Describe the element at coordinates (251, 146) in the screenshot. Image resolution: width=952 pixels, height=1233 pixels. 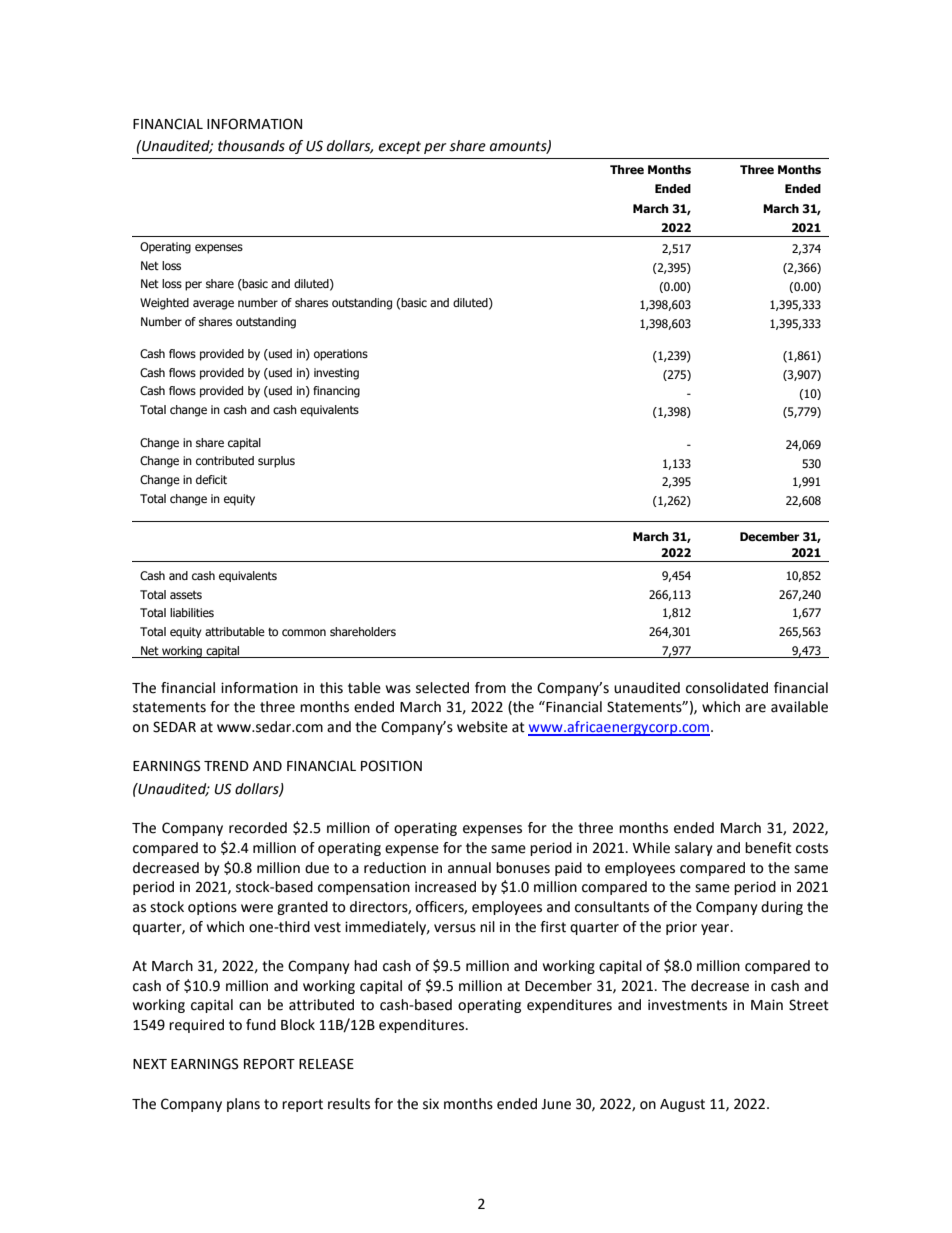
I see `thousands` at that location.
